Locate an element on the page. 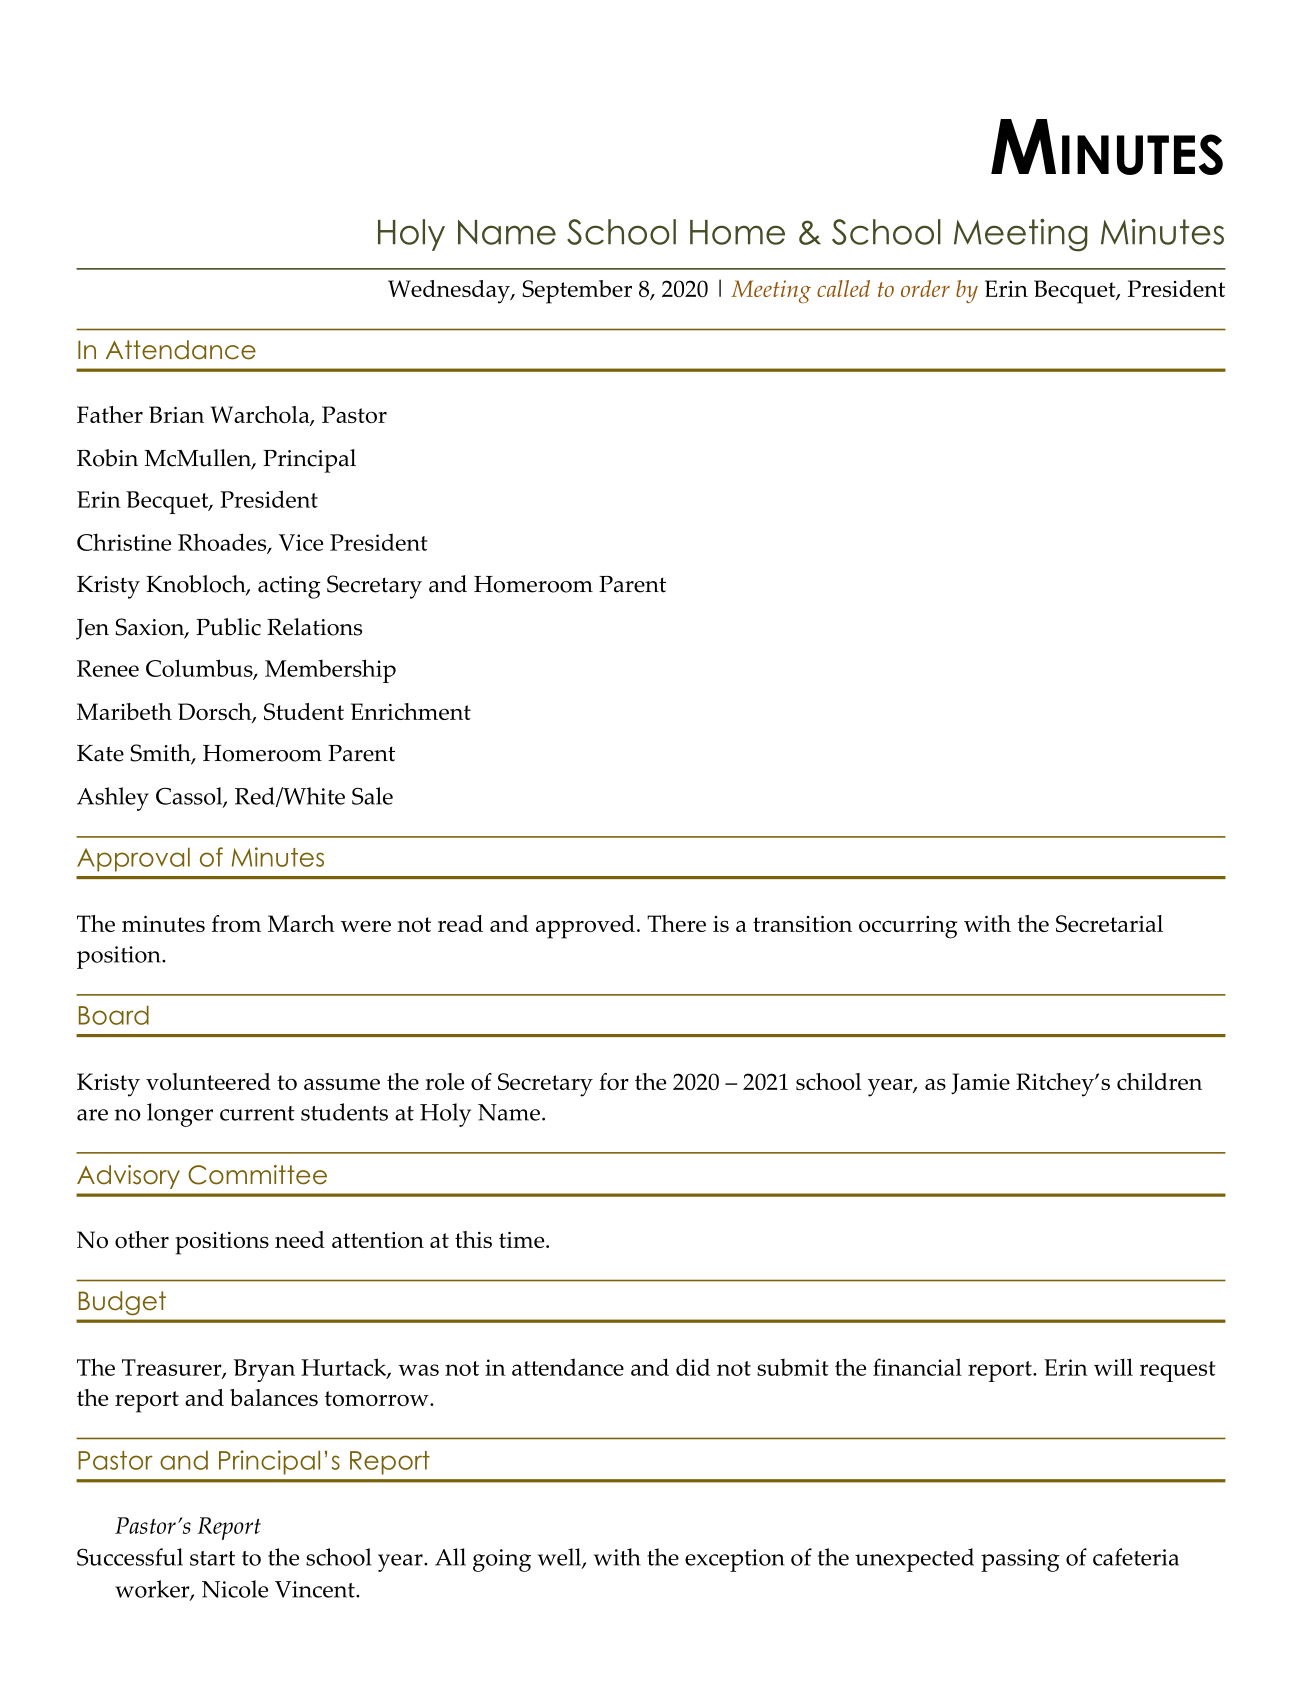  exception is located at coordinates (735, 1560).
